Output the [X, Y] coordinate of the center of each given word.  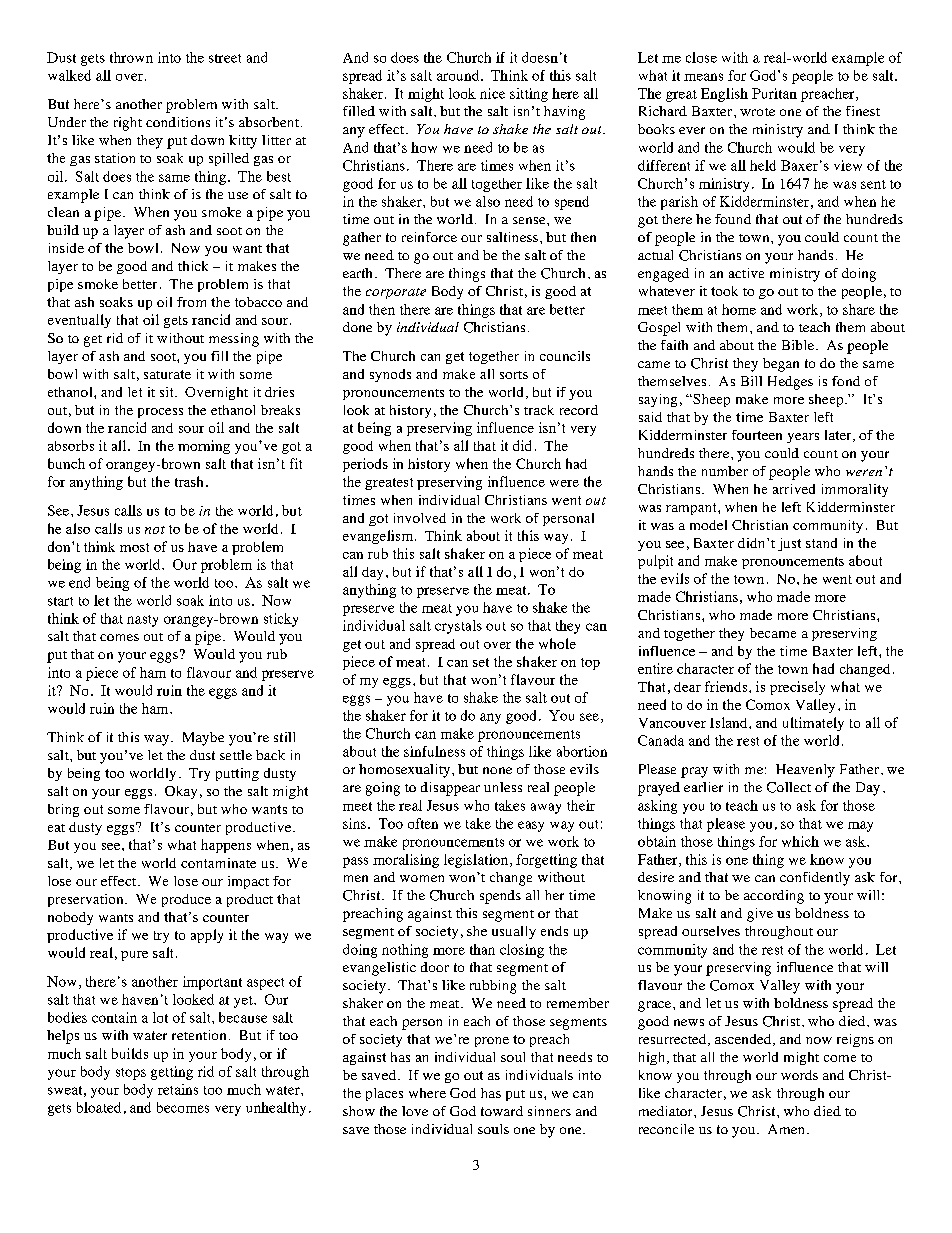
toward [502, 1111]
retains [178, 1089]
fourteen [757, 435]
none [497, 770]
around [459, 75]
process [160, 413]
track [539, 410]
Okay [181, 792]
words [799, 1075]
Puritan [774, 93]
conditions [178, 122]
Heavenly [805, 771]
